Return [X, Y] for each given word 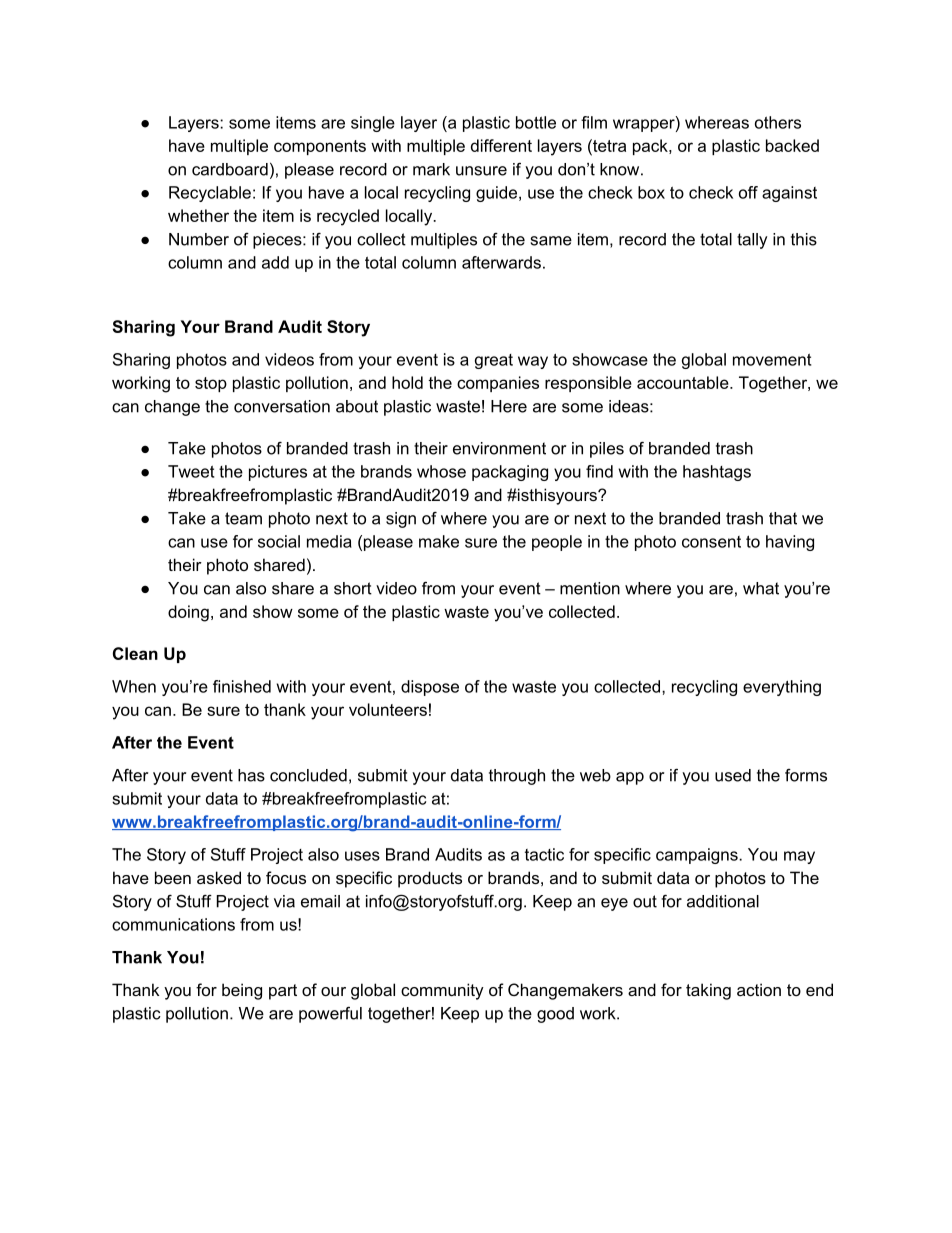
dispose [430, 688]
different [501, 145]
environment [499, 448]
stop [211, 384]
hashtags [717, 473]
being [242, 991]
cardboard [230, 169]
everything [782, 688]
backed [792, 145]
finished [242, 686]
